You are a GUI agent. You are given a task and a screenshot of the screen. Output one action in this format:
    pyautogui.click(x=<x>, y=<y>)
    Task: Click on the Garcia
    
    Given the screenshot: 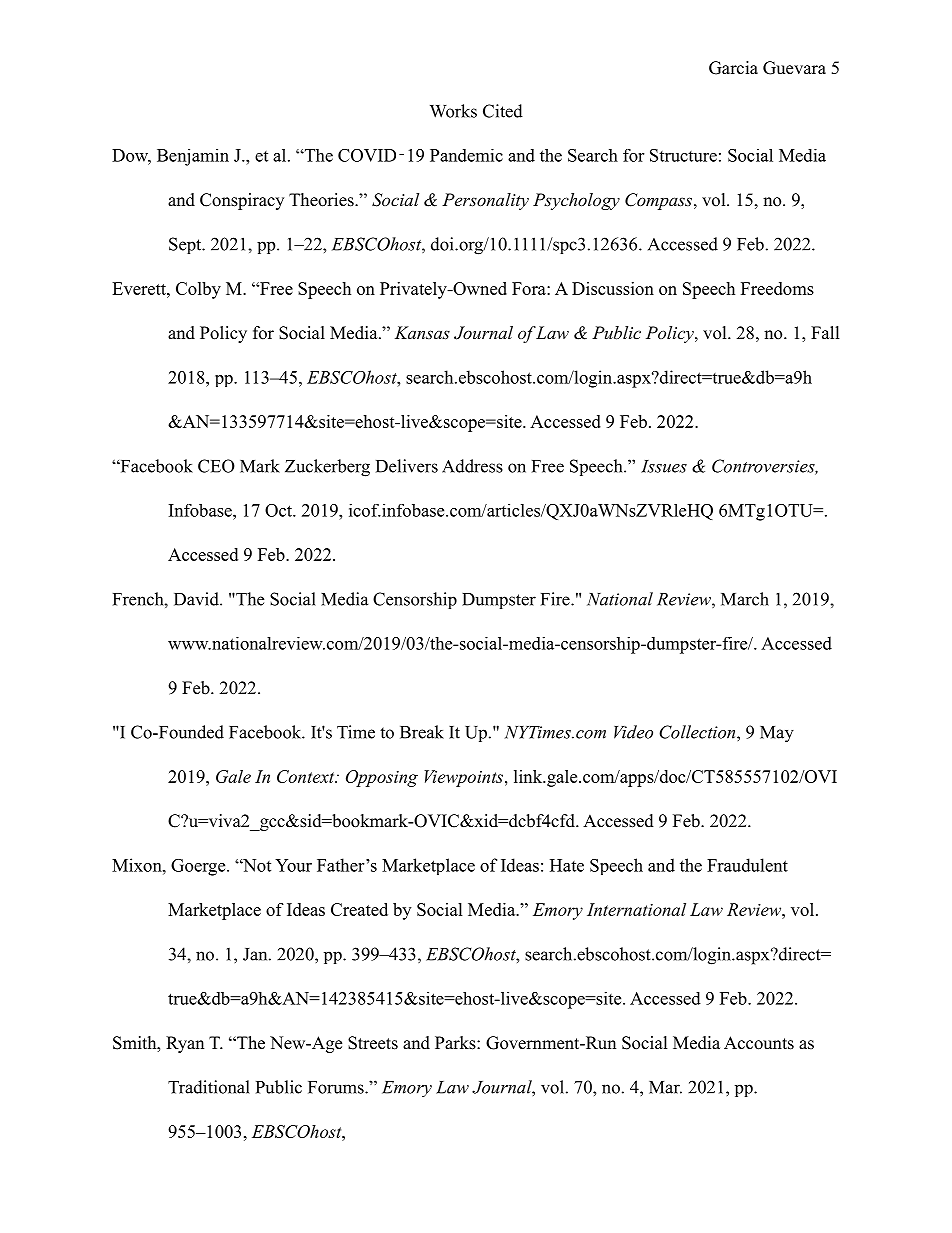 What is the action you would take?
    pyautogui.click(x=733, y=68)
